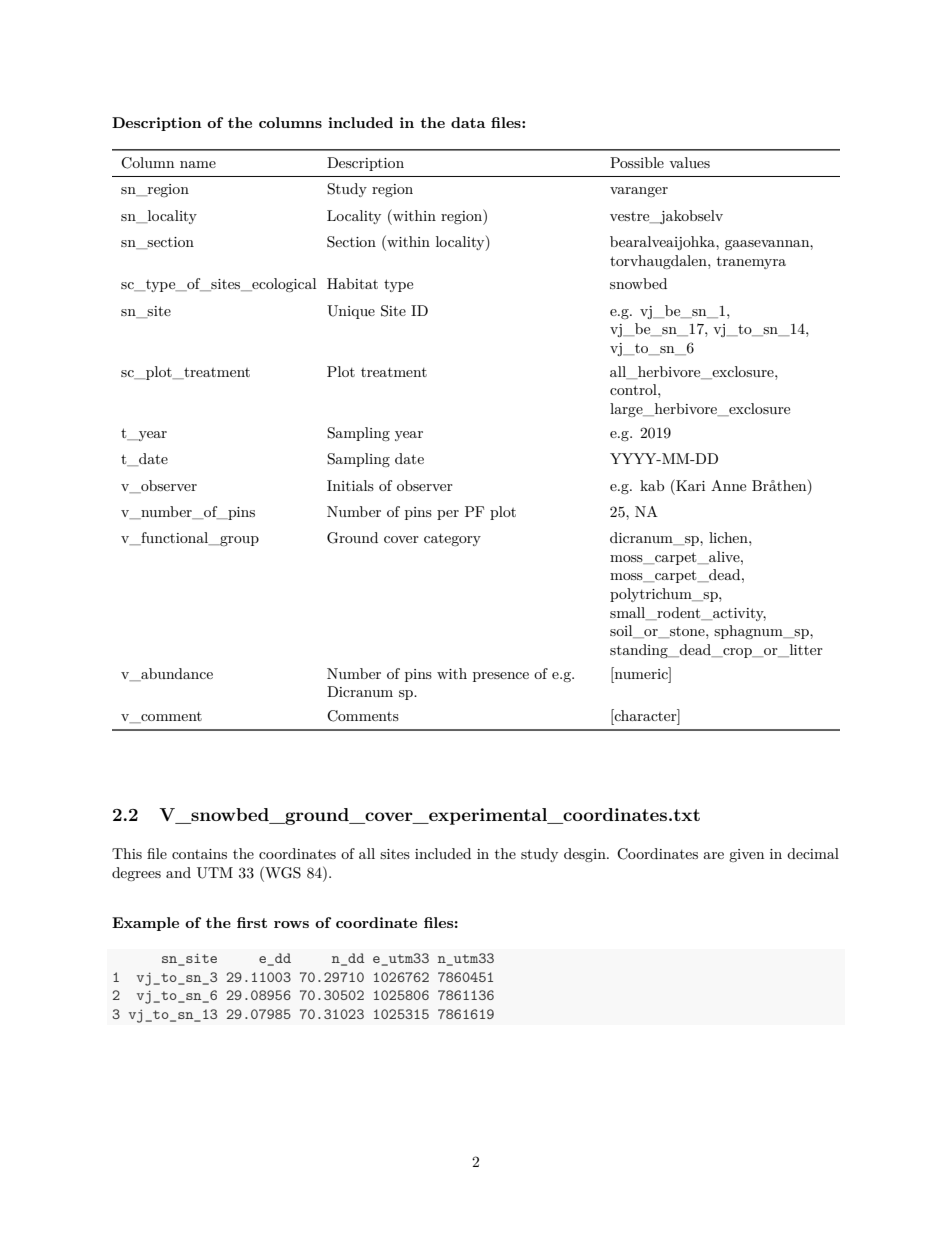 The image size is (952, 1233). What do you see at coordinates (198, 164) in the screenshot?
I see `name` at bounding box center [198, 164].
